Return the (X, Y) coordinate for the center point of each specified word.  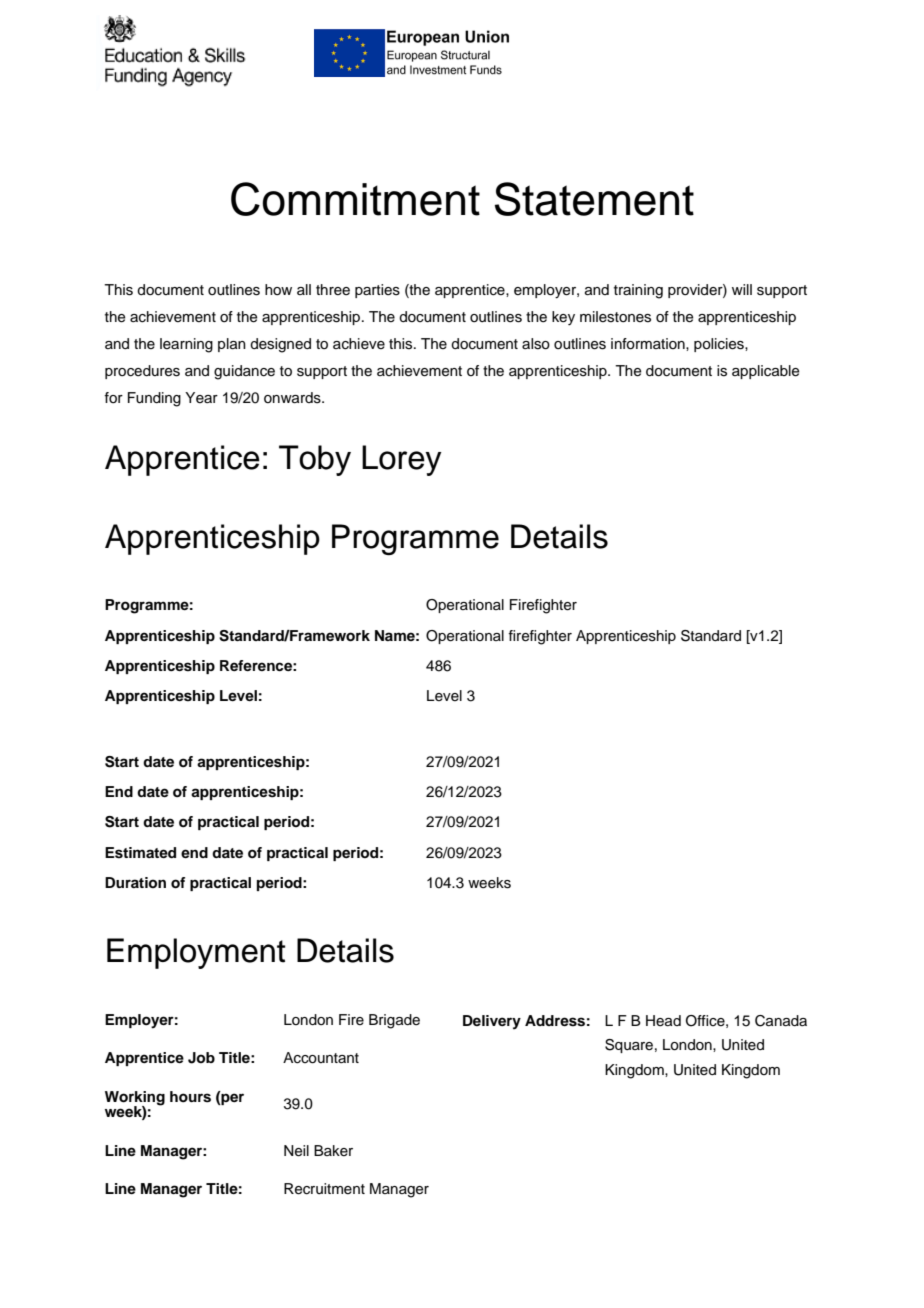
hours (190, 1097)
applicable (766, 372)
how (278, 289)
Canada (781, 1021)
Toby (315, 460)
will (742, 289)
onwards (293, 398)
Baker (333, 1150)
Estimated (140, 853)
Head (663, 1021)
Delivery (492, 1022)
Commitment (355, 199)
